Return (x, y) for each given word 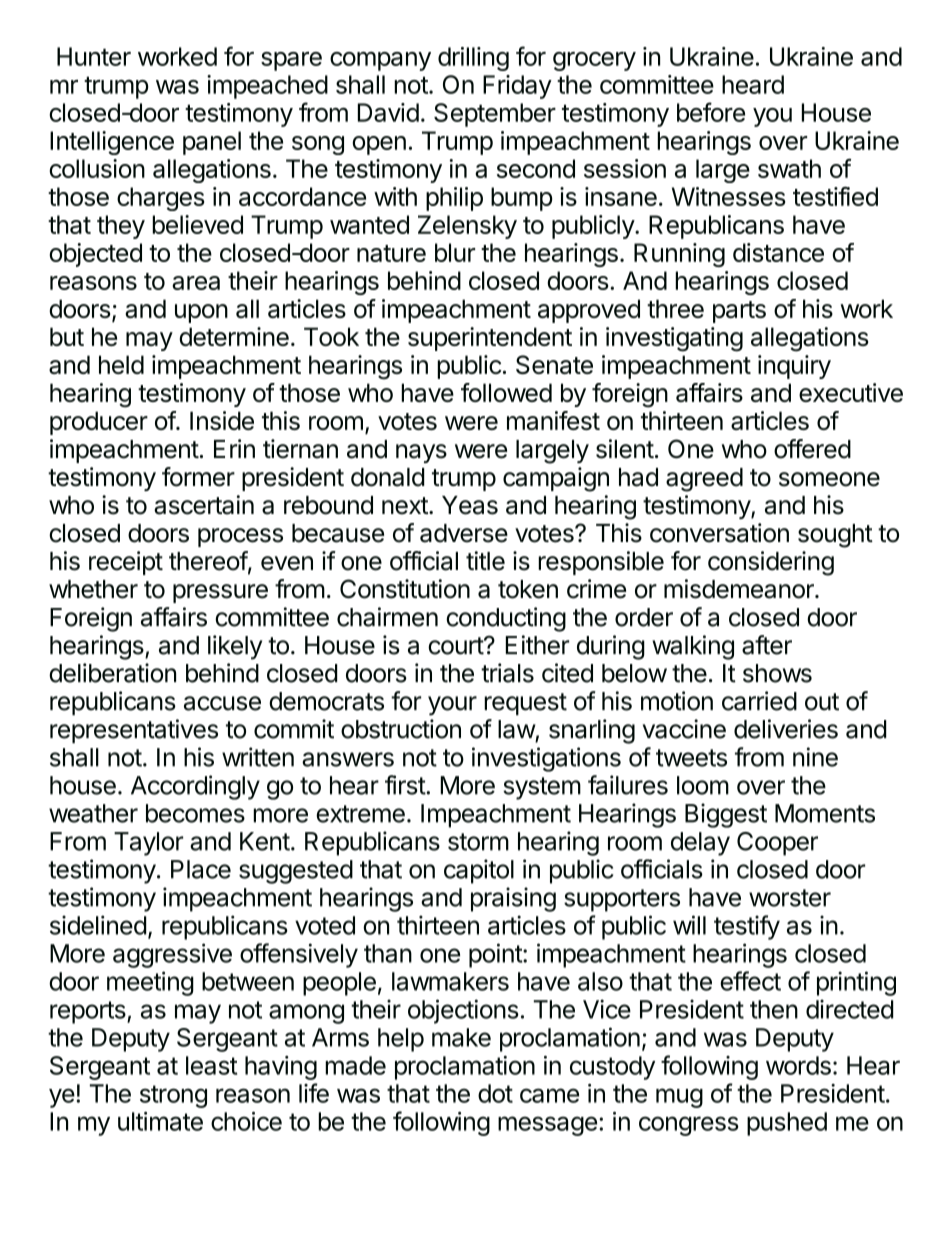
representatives (134, 731)
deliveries (786, 729)
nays (421, 453)
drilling (473, 59)
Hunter (94, 56)
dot (495, 1093)
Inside (222, 420)
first (406, 785)
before (711, 112)
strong (173, 1096)
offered (812, 449)
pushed (787, 1124)
